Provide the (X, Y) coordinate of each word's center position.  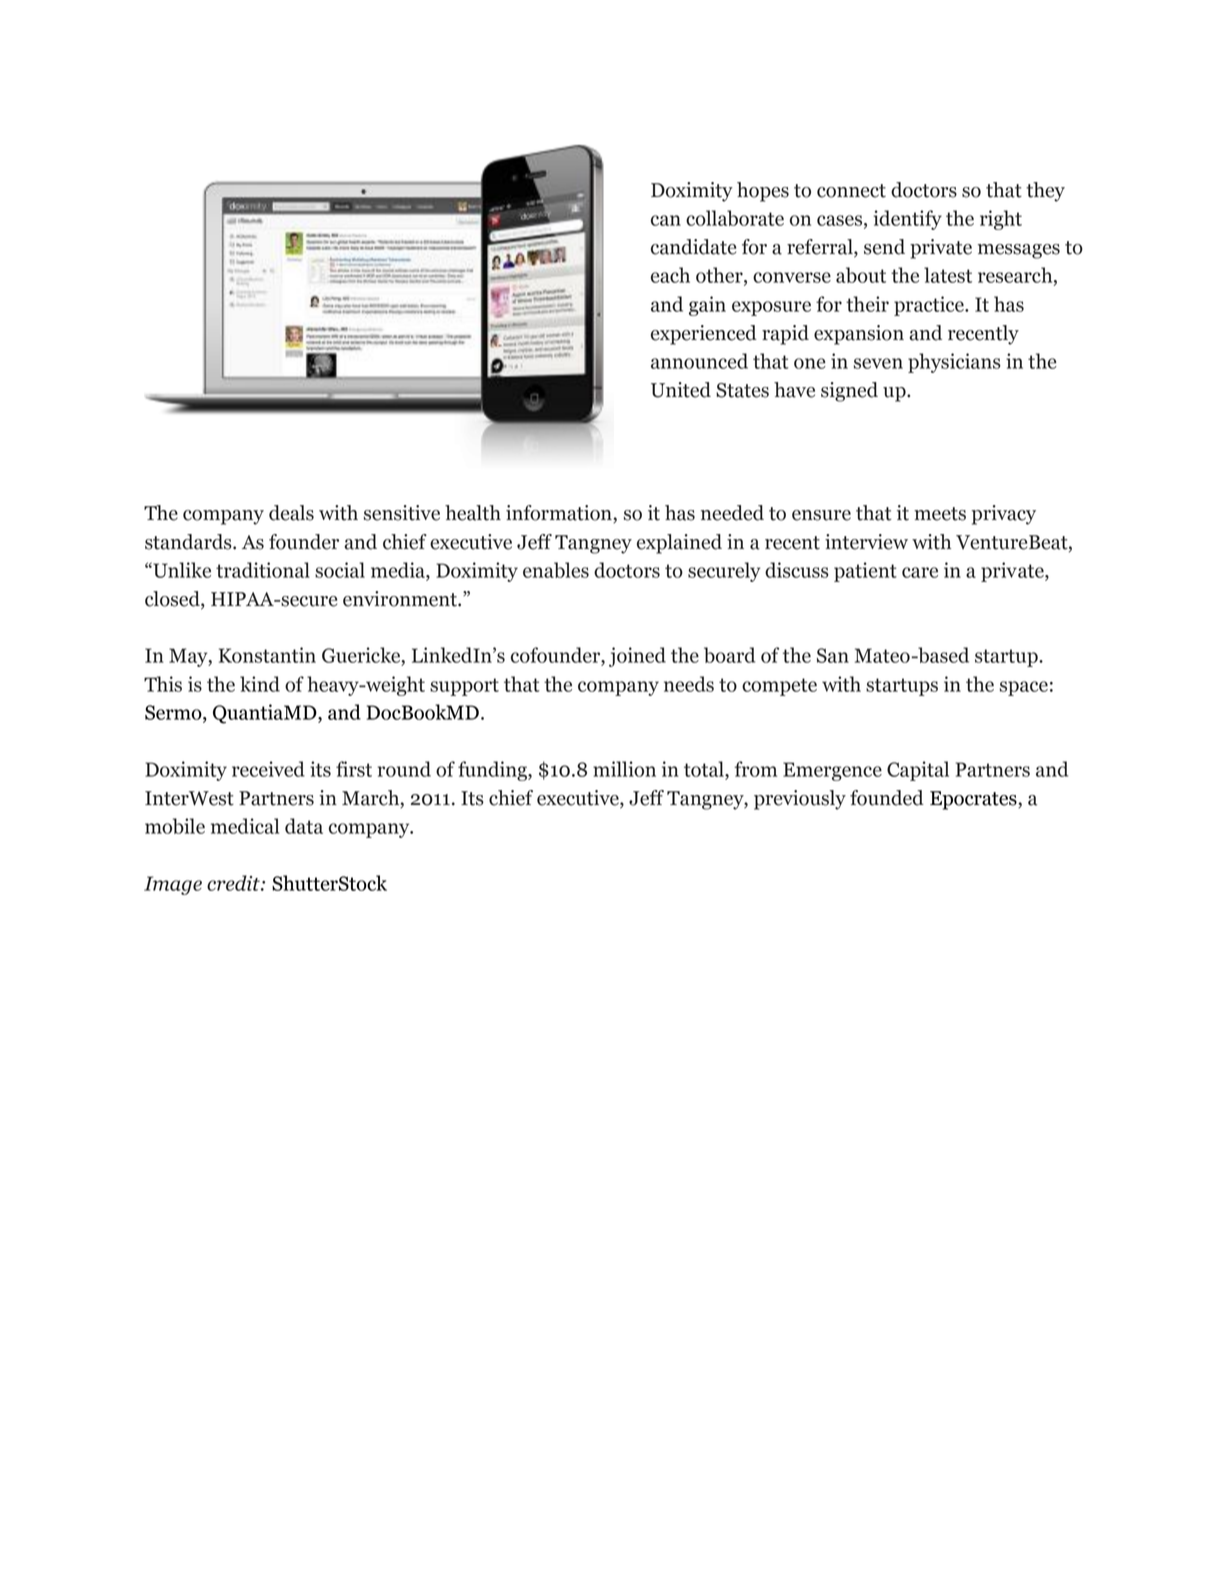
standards (189, 542)
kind (260, 684)
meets (940, 514)
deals (291, 513)
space (1024, 688)
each (670, 275)
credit (234, 883)
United (681, 390)
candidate (693, 247)
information (560, 514)
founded (887, 798)
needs (689, 684)
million (624, 769)
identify (908, 220)
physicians (954, 363)
